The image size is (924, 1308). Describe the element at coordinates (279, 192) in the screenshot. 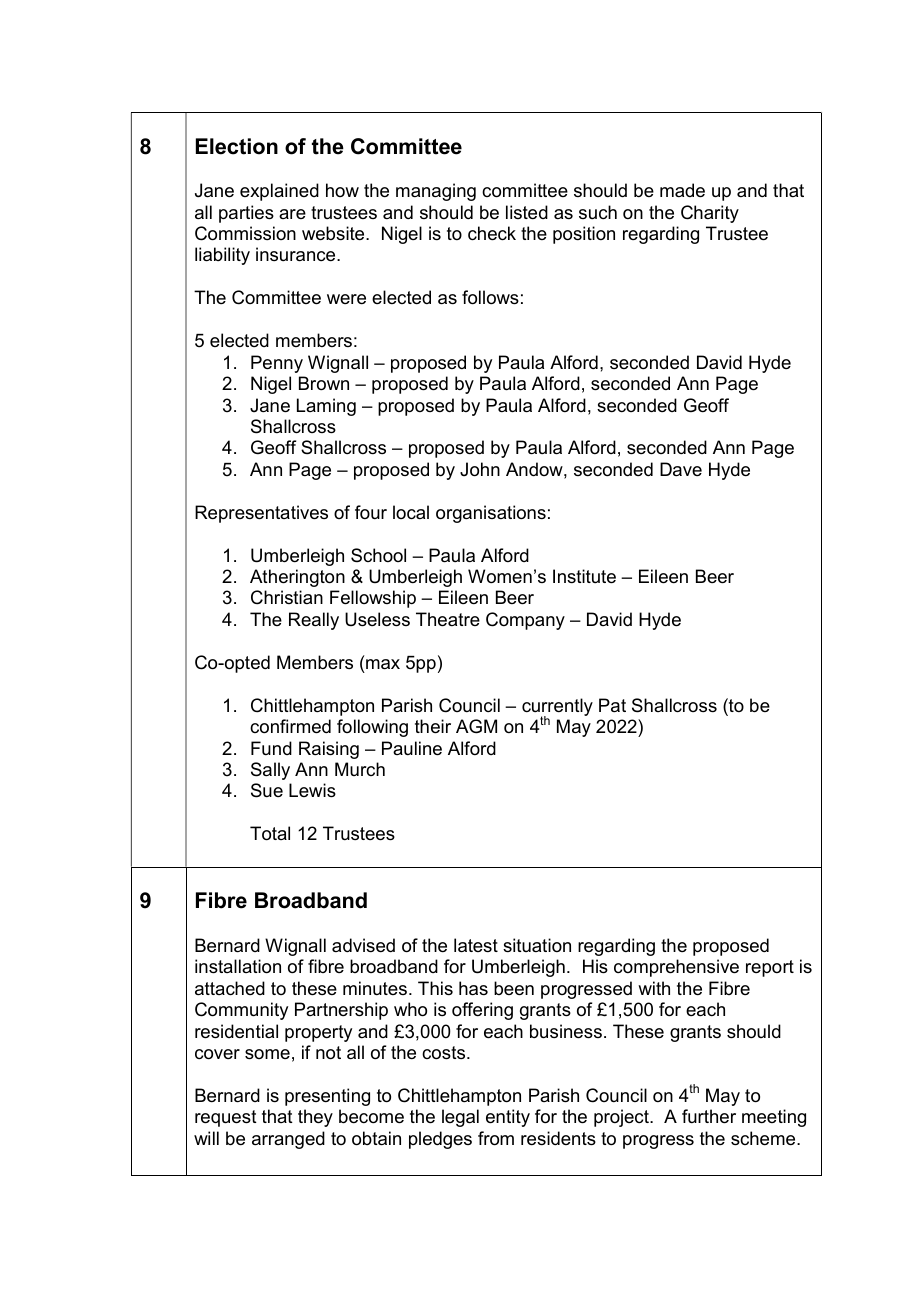

I see `explained` at that location.
